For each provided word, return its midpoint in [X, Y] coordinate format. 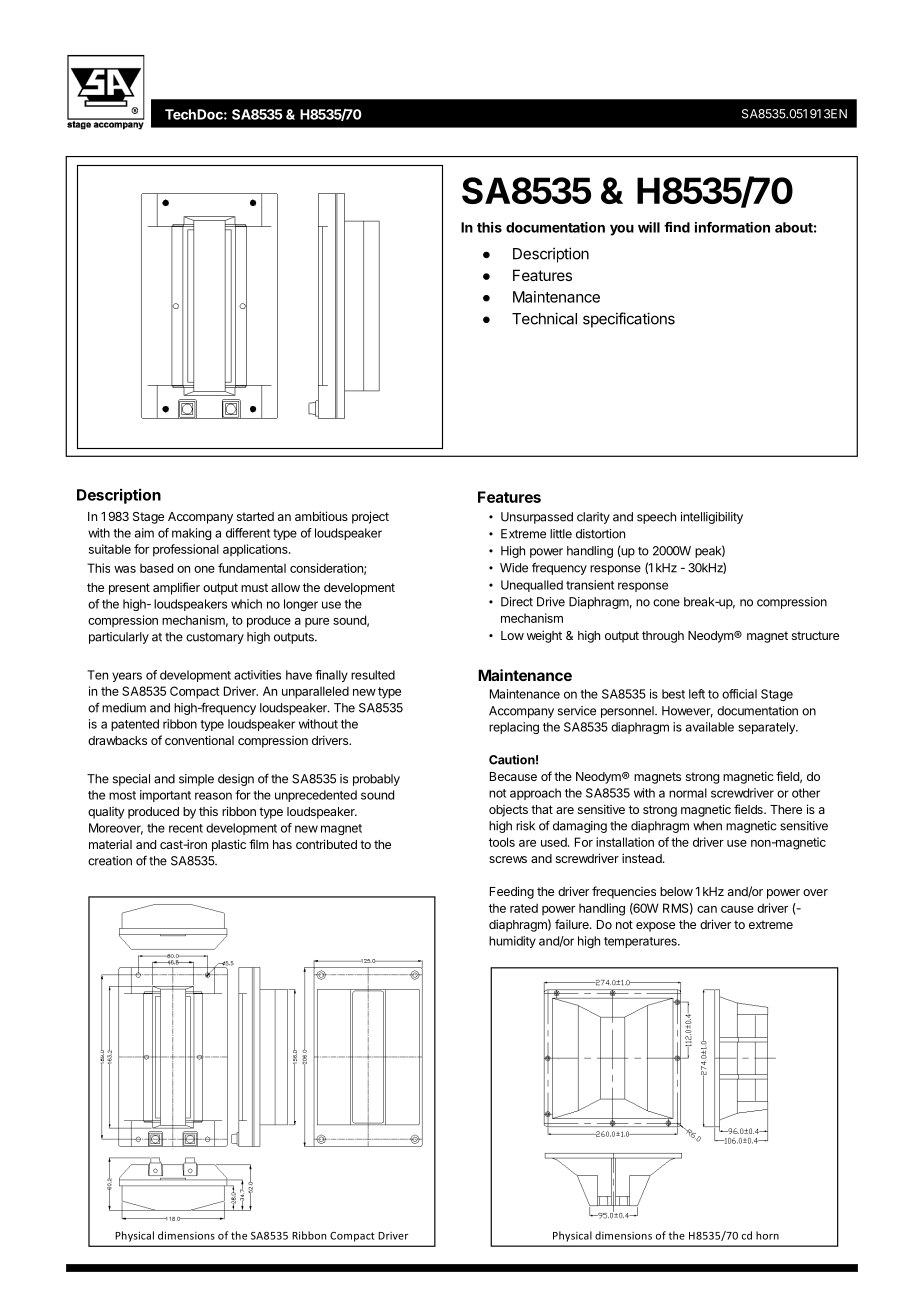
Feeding [512, 892]
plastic [229, 845]
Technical [544, 318]
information [732, 227]
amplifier [176, 588]
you [622, 230]
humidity [512, 942]
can [707, 909]
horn [767, 1235]
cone [666, 603]
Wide [514, 568]
